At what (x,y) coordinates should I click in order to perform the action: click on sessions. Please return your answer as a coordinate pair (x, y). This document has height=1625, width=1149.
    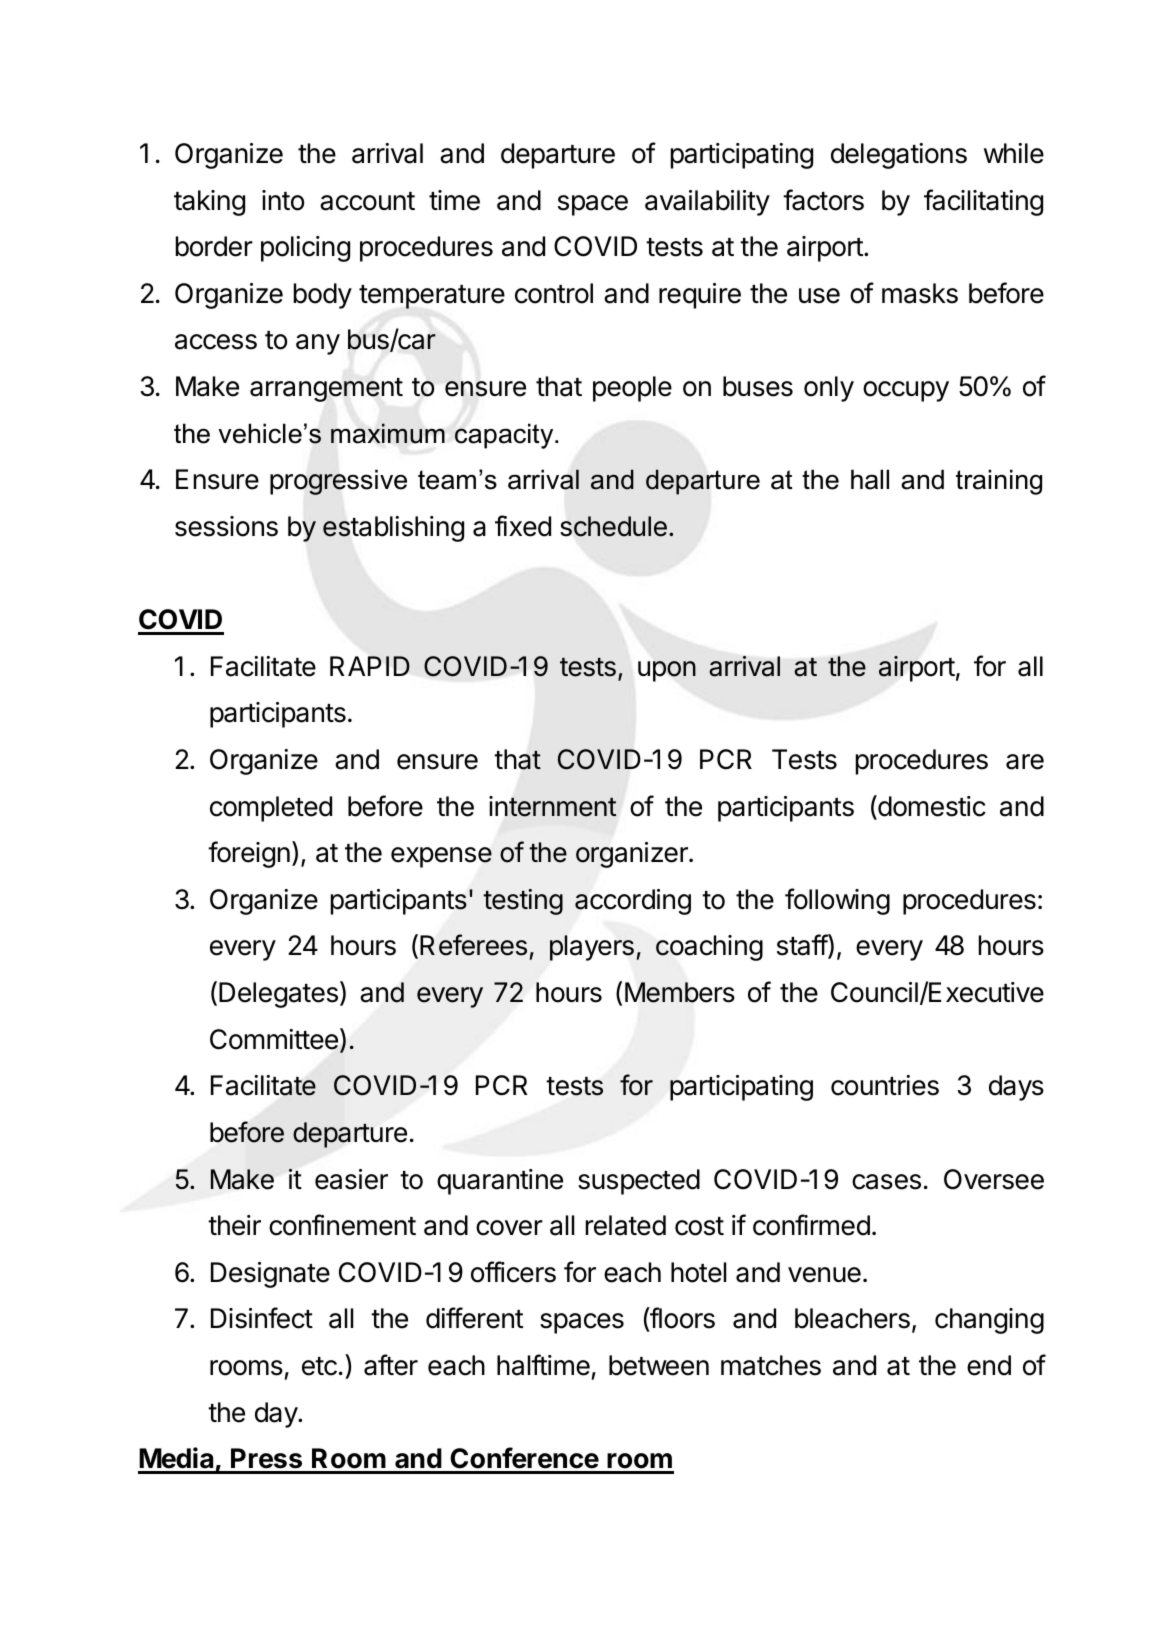
    Looking at the image, I should click on (226, 526).
